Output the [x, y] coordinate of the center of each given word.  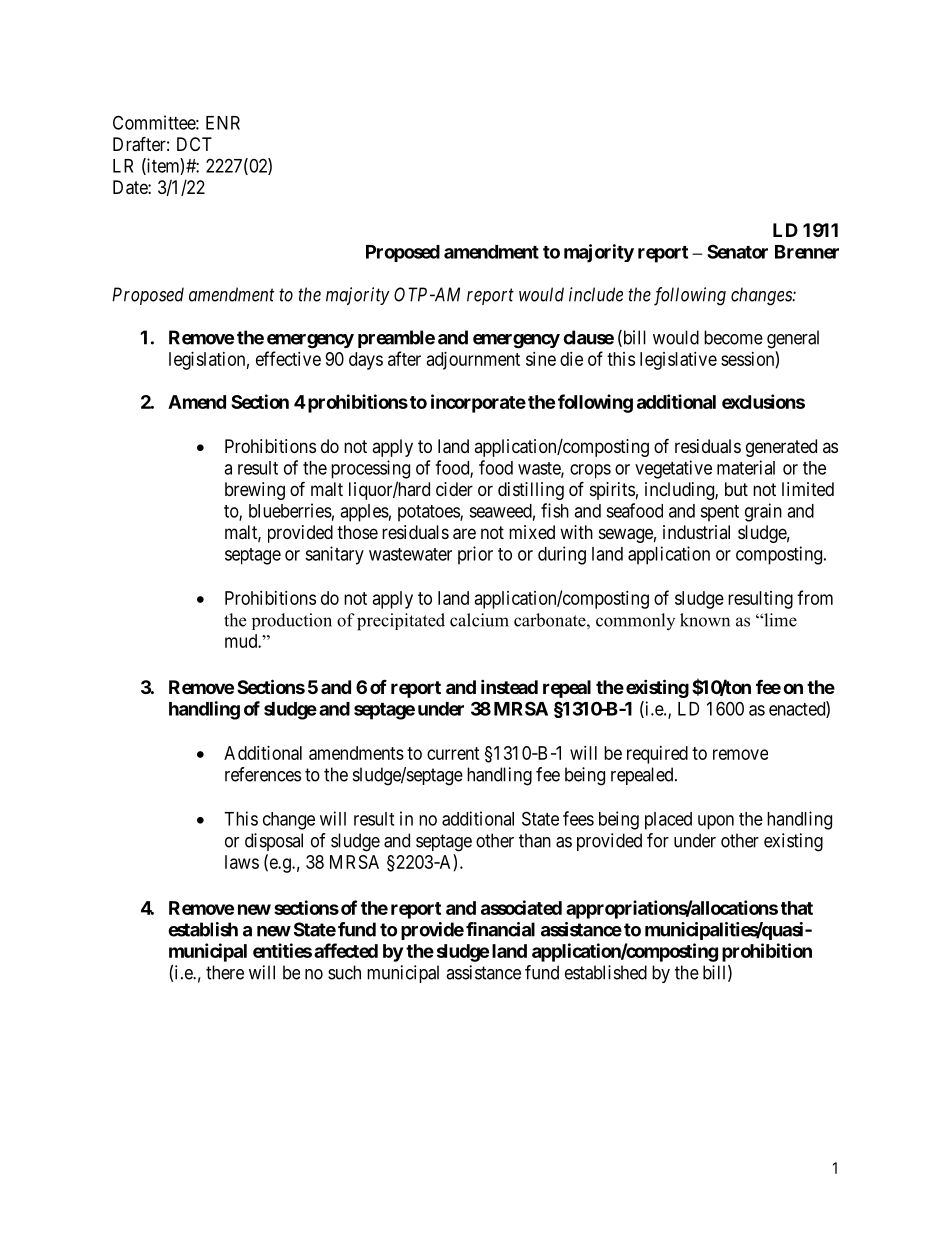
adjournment [473, 361]
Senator [737, 251]
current [453, 753]
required [657, 755]
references [263, 774]
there [225, 972]
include [596, 294]
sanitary [334, 555]
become [733, 337]
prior [475, 555]
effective [288, 358]
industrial [696, 532]
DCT [194, 144]
